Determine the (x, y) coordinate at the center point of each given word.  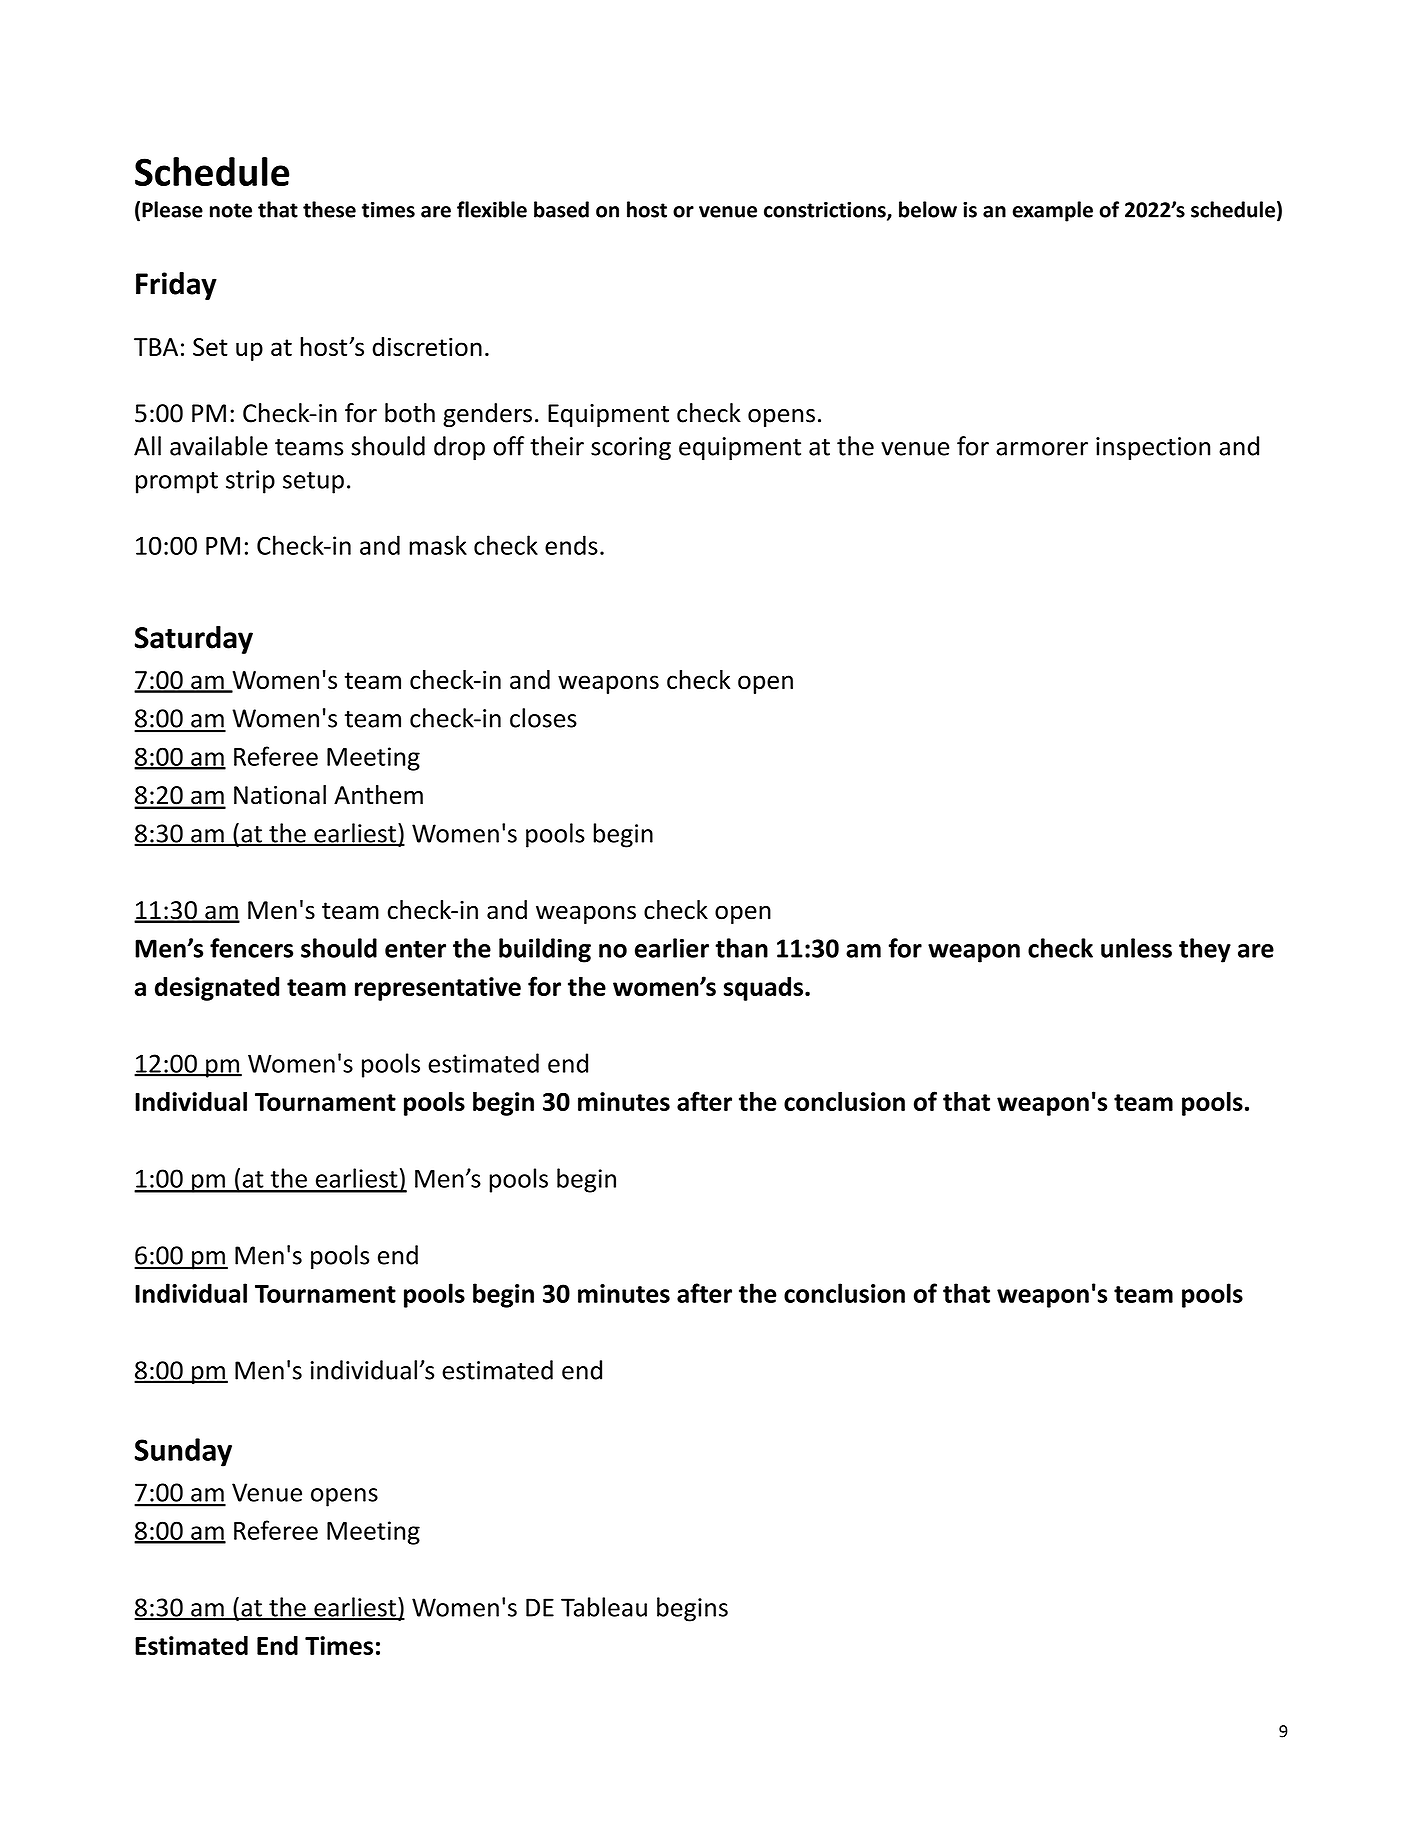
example (1053, 211)
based (561, 209)
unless (1136, 948)
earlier (672, 948)
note (231, 210)
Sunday (183, 1452)
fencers (251, 948)
